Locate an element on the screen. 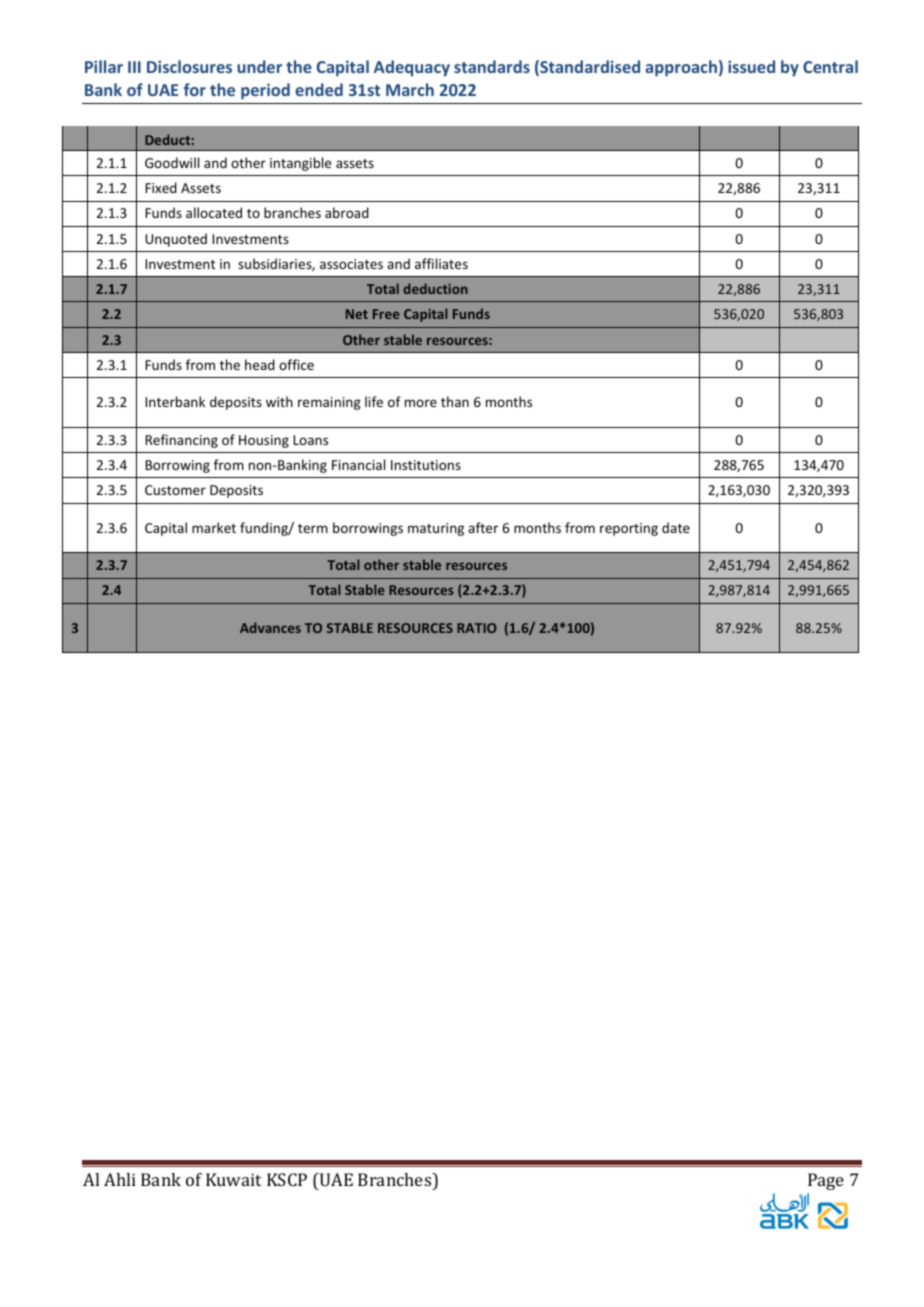 The width and height of the screenshot is (924, 1307). RATIO is located at coordinates (477, 628).
